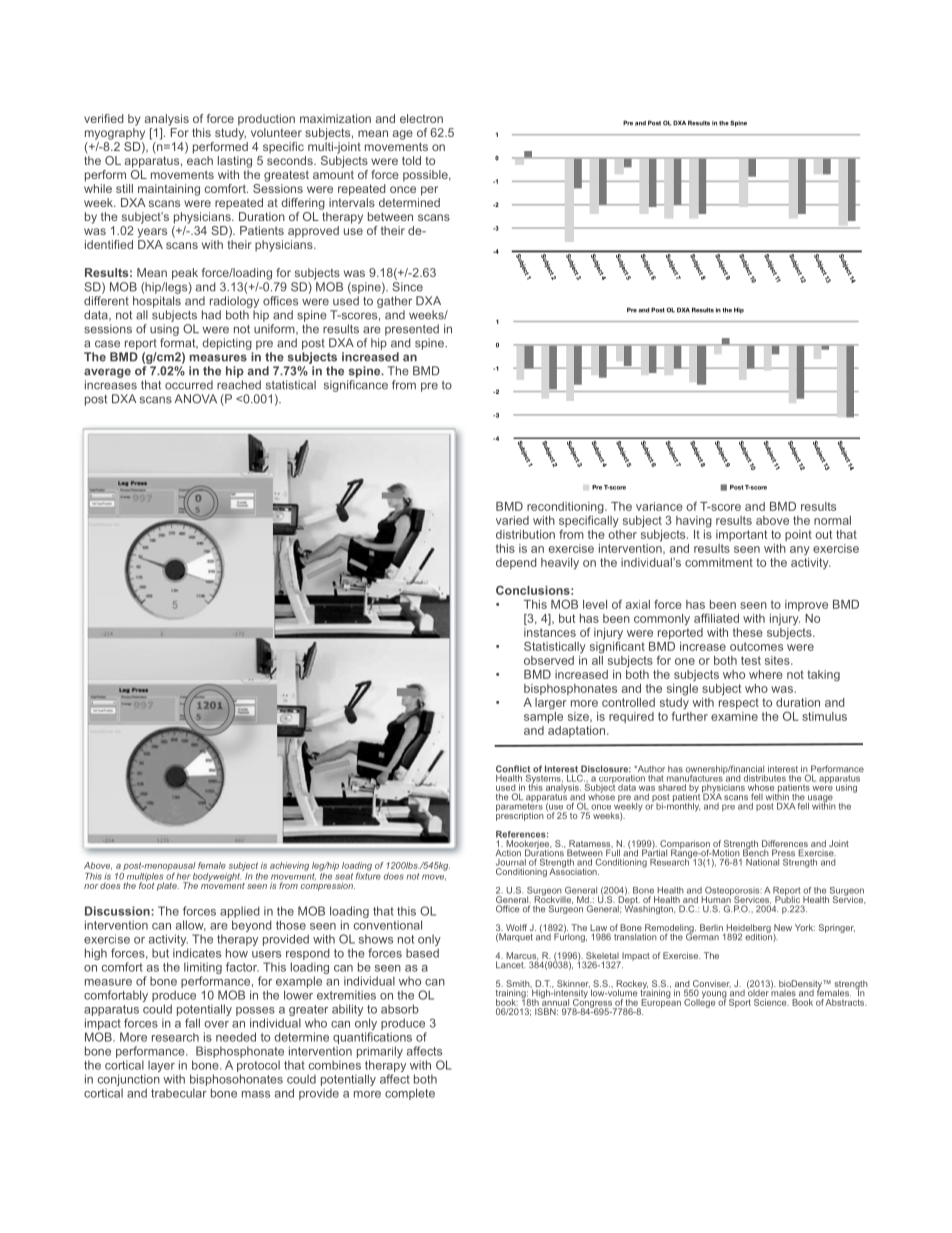 The image size is (952, 1233). What do you see at coordinates (161, 1067) in the document?
I see `layer` at bounding box center [161, 1067].
